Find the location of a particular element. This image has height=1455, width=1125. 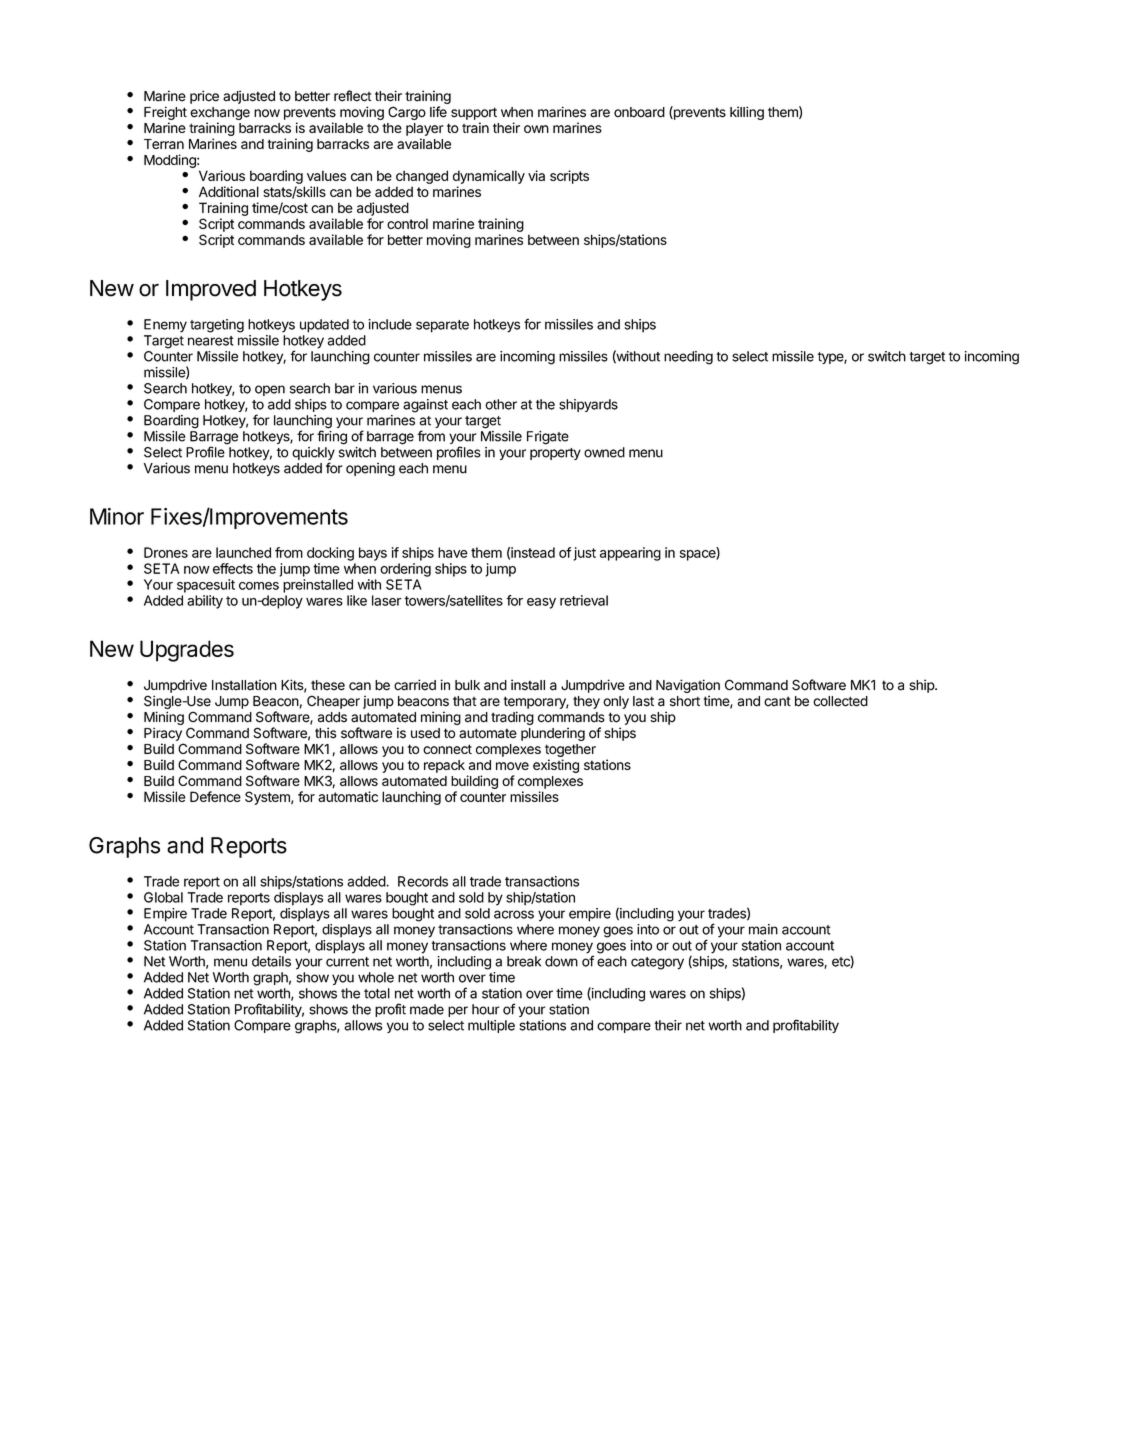

exchange is located at coordinates (220, 113).
